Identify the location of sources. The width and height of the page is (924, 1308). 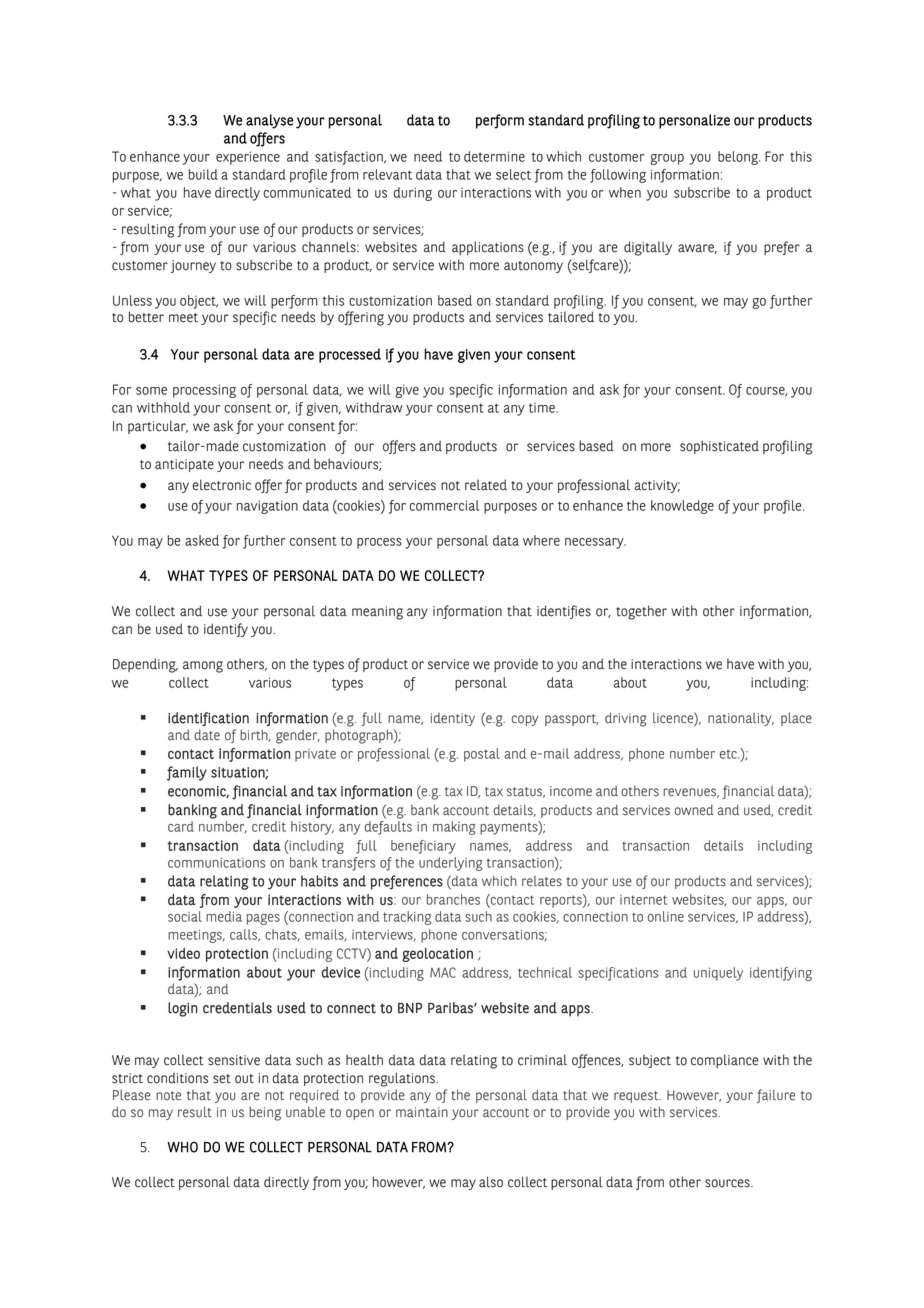
(728, 1183).
